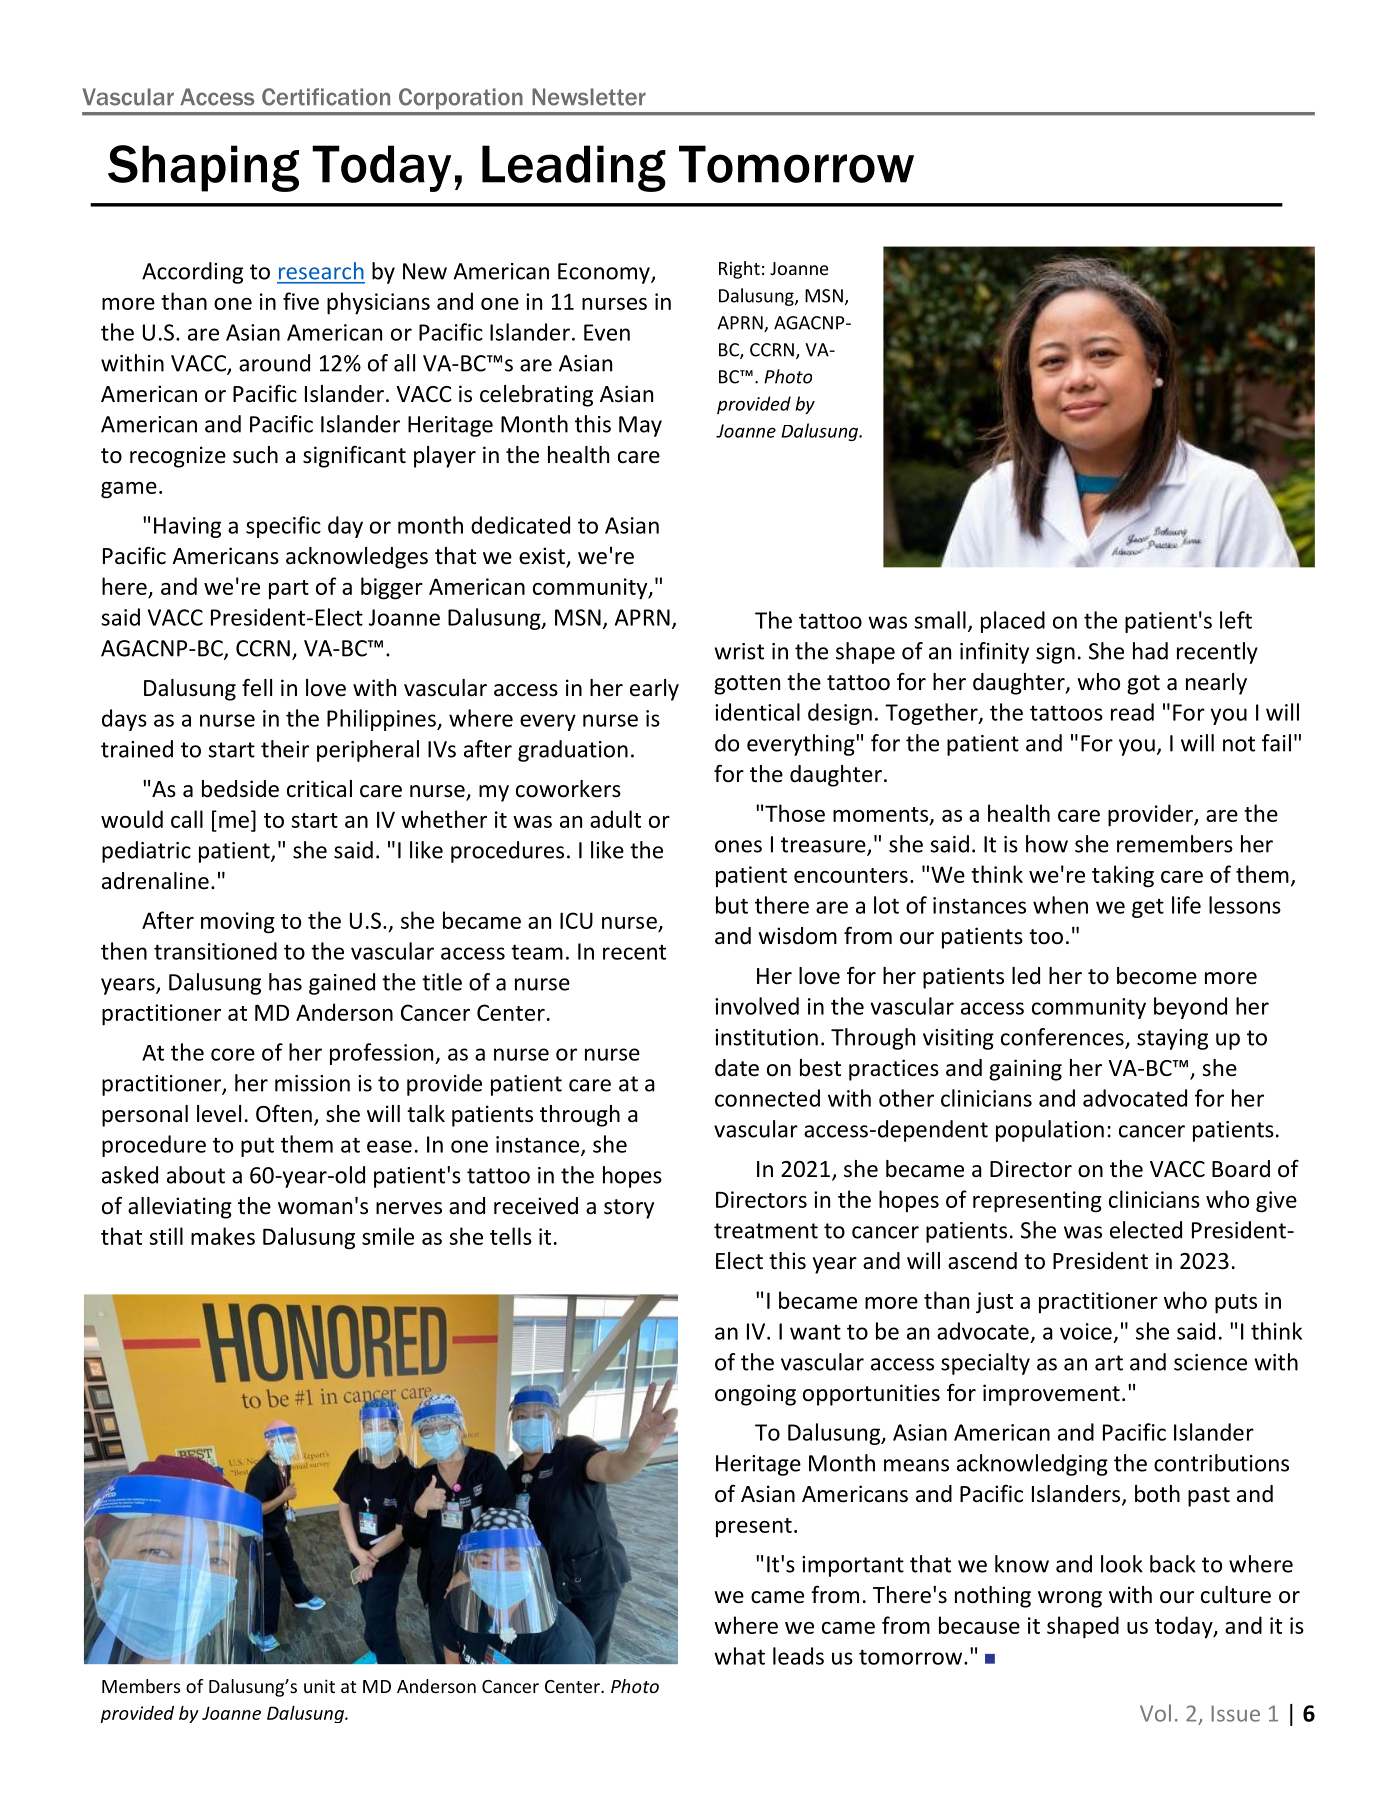 The image size is (1397, 1808). Describe the element at coordinates (739, 1656) in the screenshot. I see `what` at that location.
